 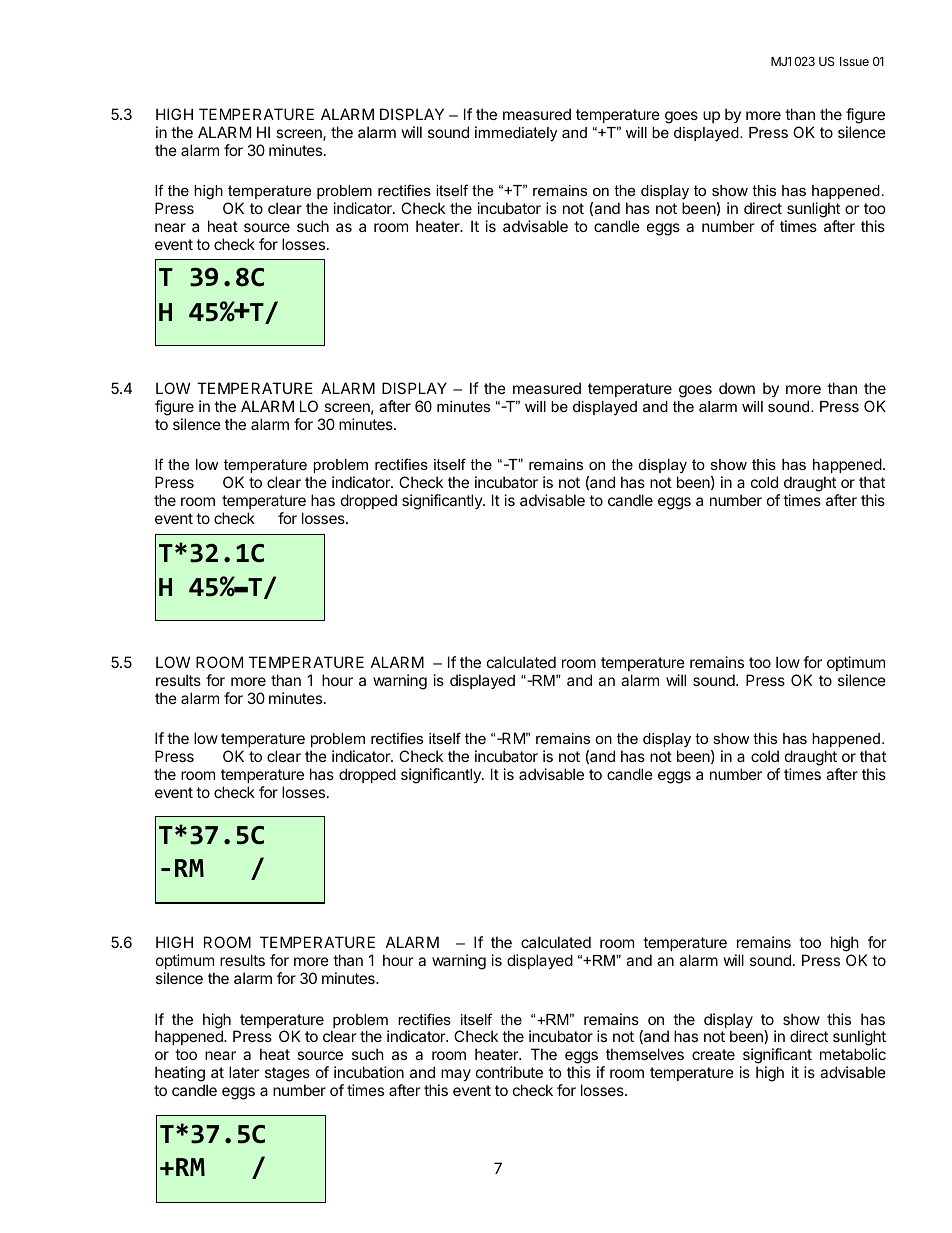 I want to click on create, so click(x=713, y=1054).
